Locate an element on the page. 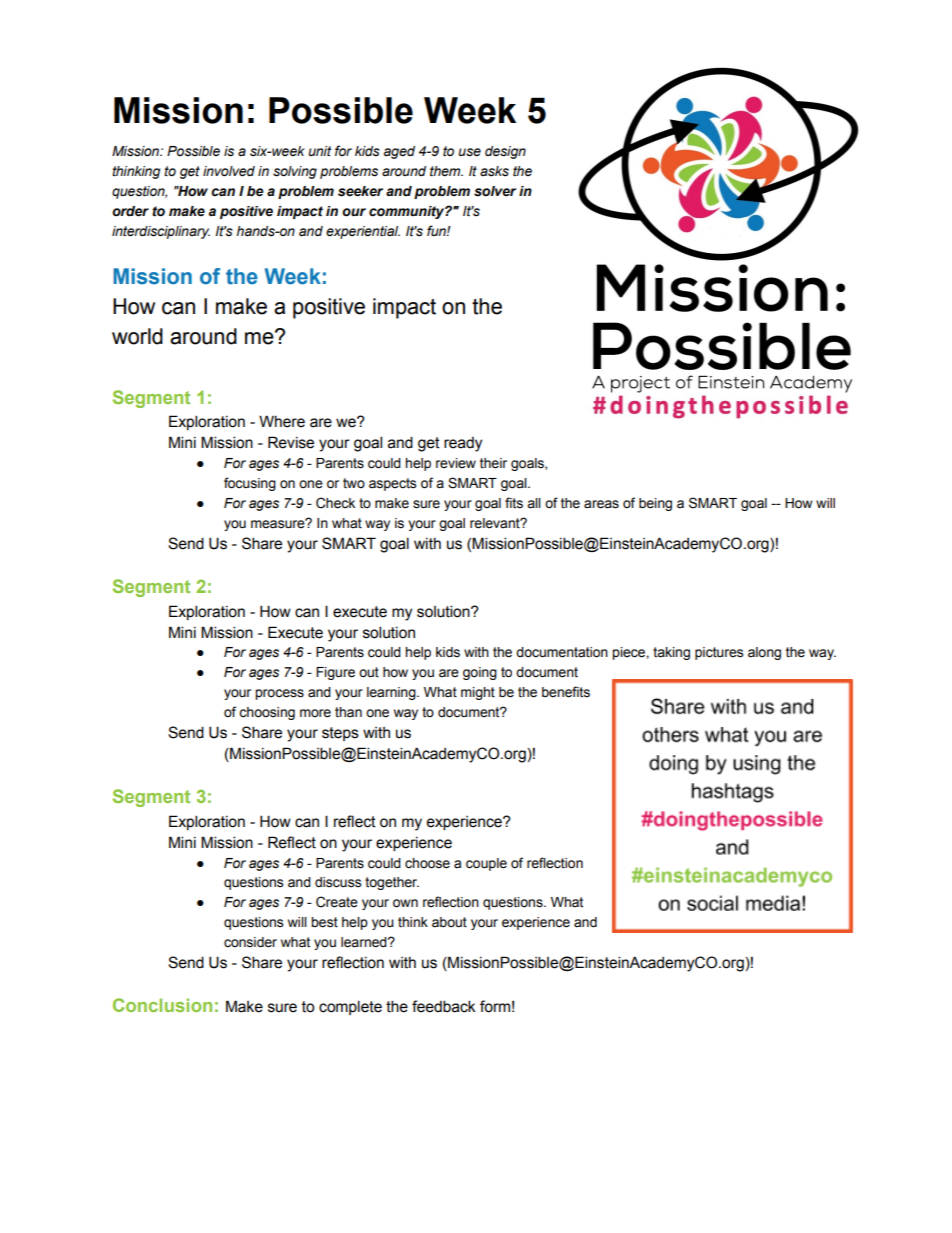  being is located at coordinates (655, 504).
